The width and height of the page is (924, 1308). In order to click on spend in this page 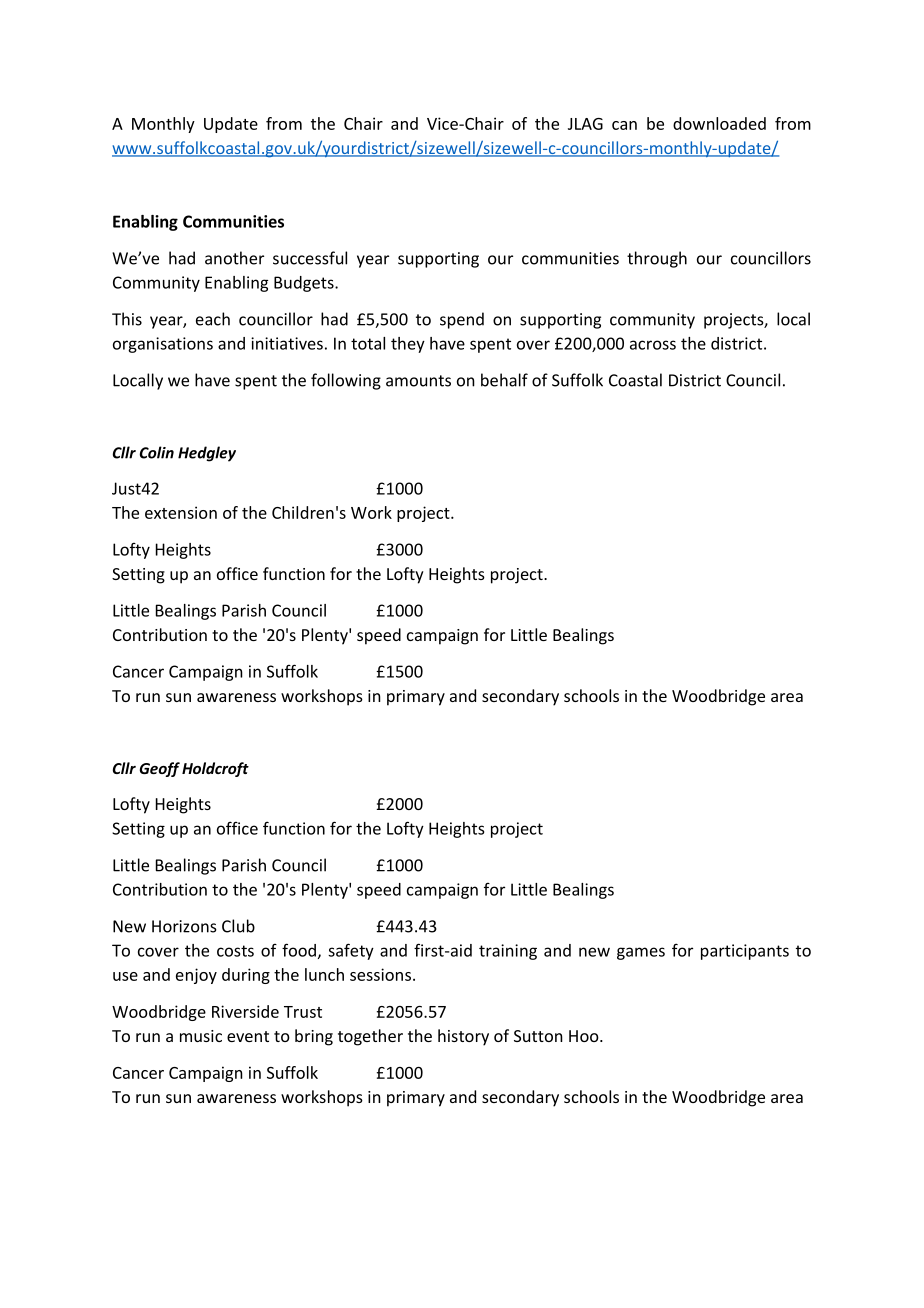, I will do `click(462, 320)`.
